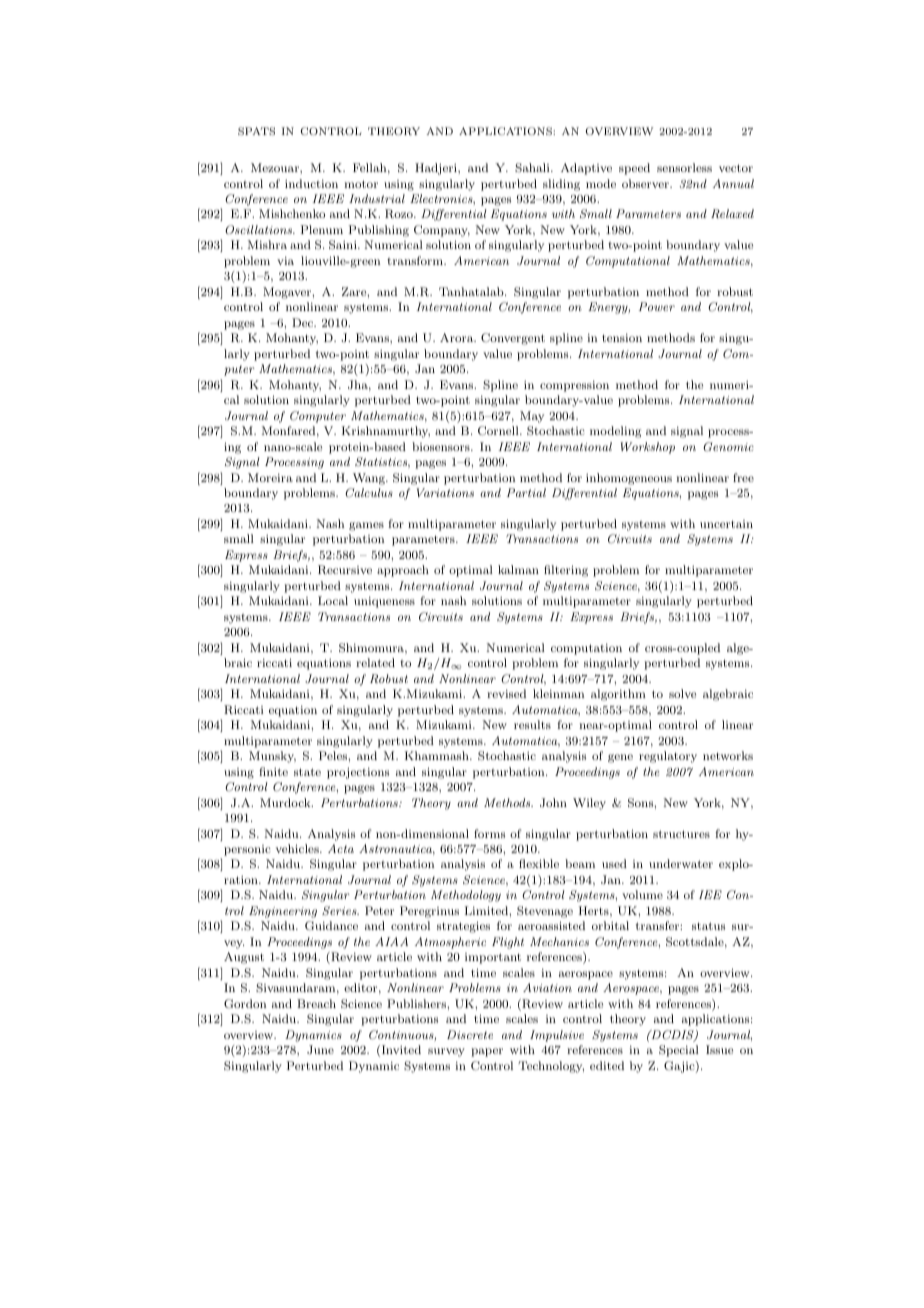 This image has width=924, height=1308. What do you see at coordinates (532, 724) in the image?
I see `results` at bounding box center [532, 724].
